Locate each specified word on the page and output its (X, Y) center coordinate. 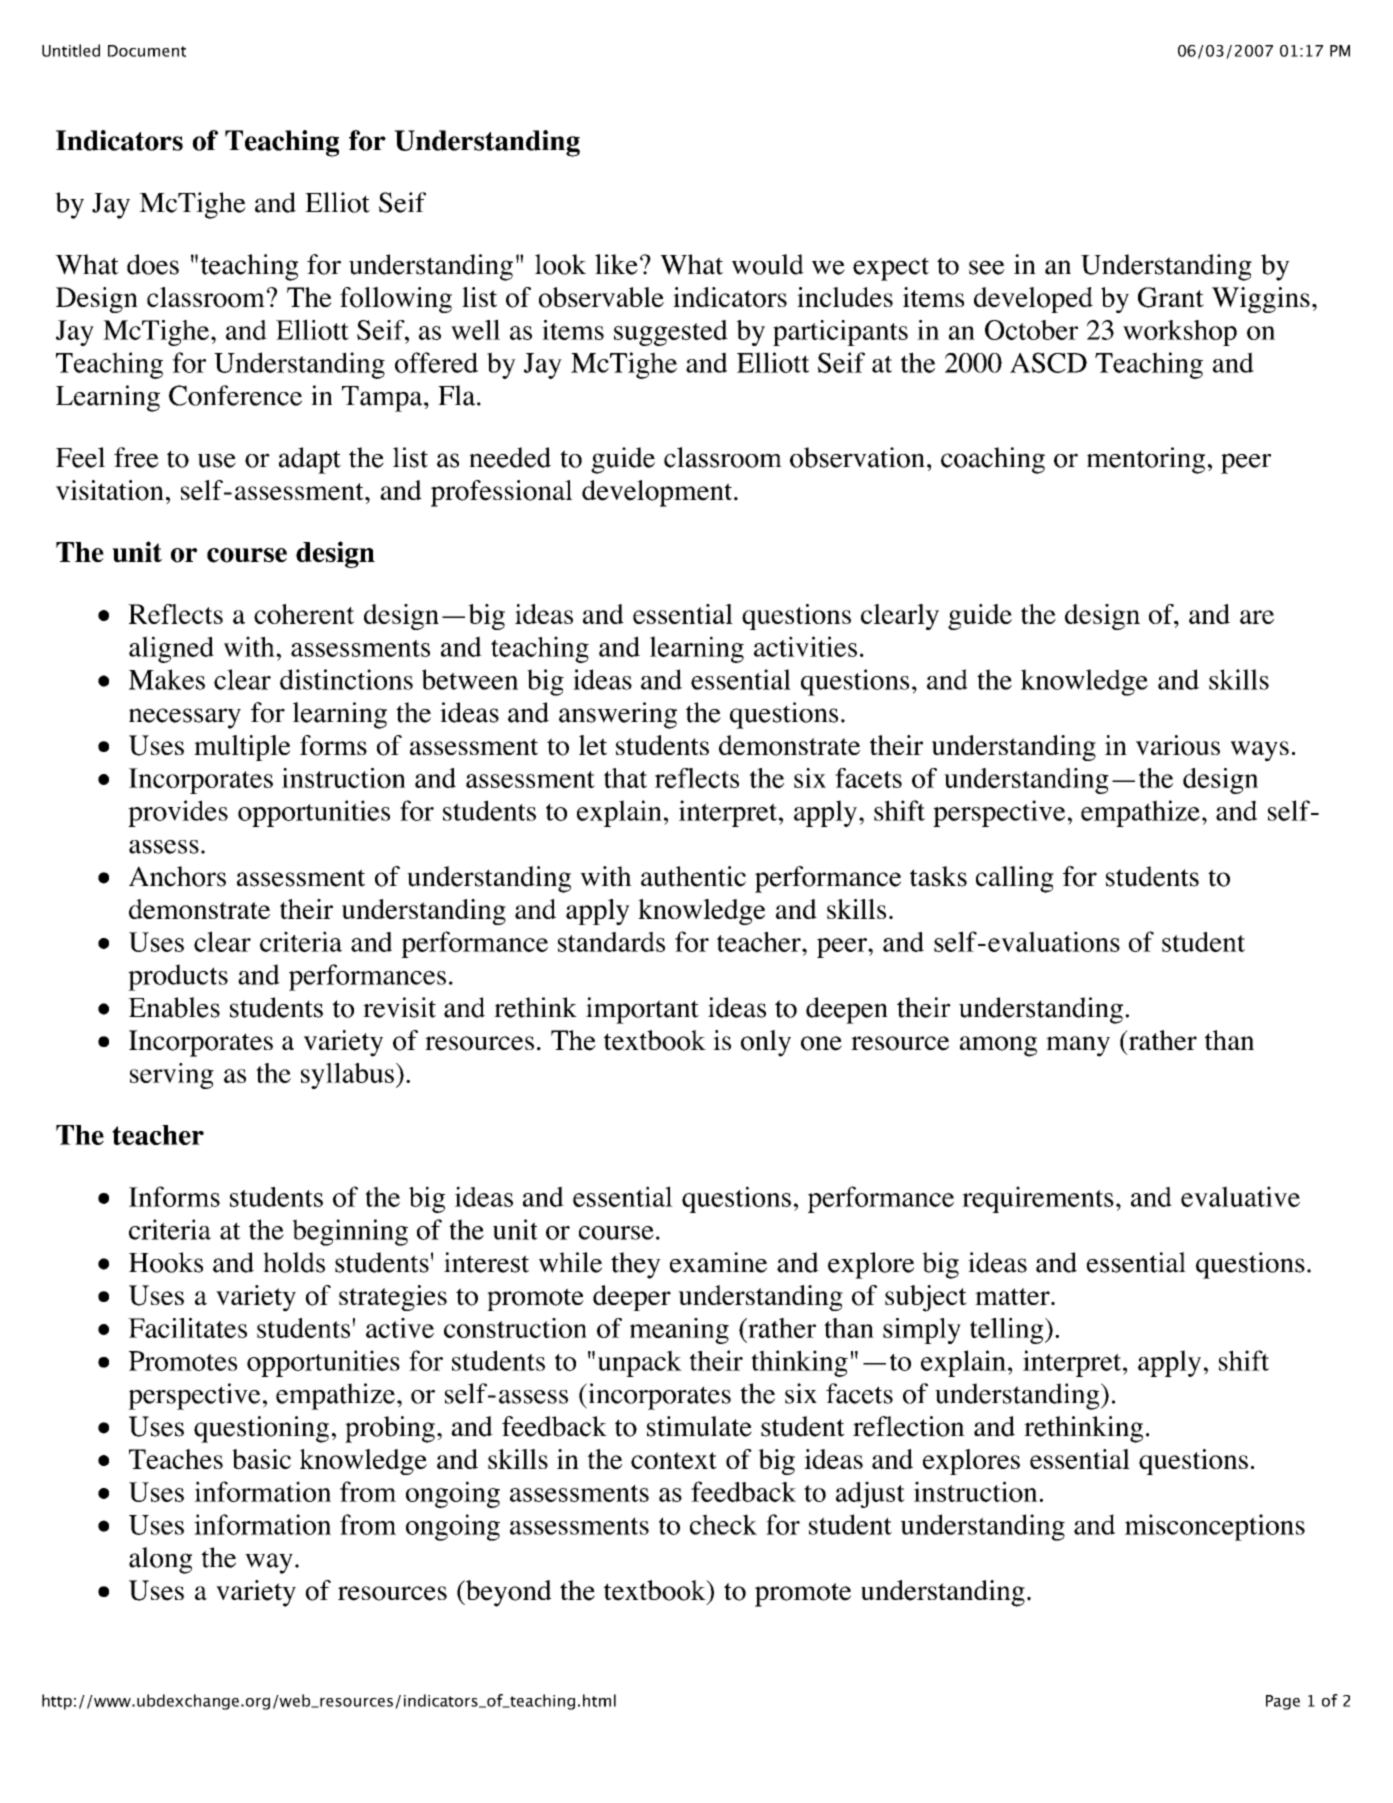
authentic (693, 876)
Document (147, 51)
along (160, 1560)
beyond (507, 1593)
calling (1015, 879)
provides (178, 813)
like (616, 264)
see (987, 267)
